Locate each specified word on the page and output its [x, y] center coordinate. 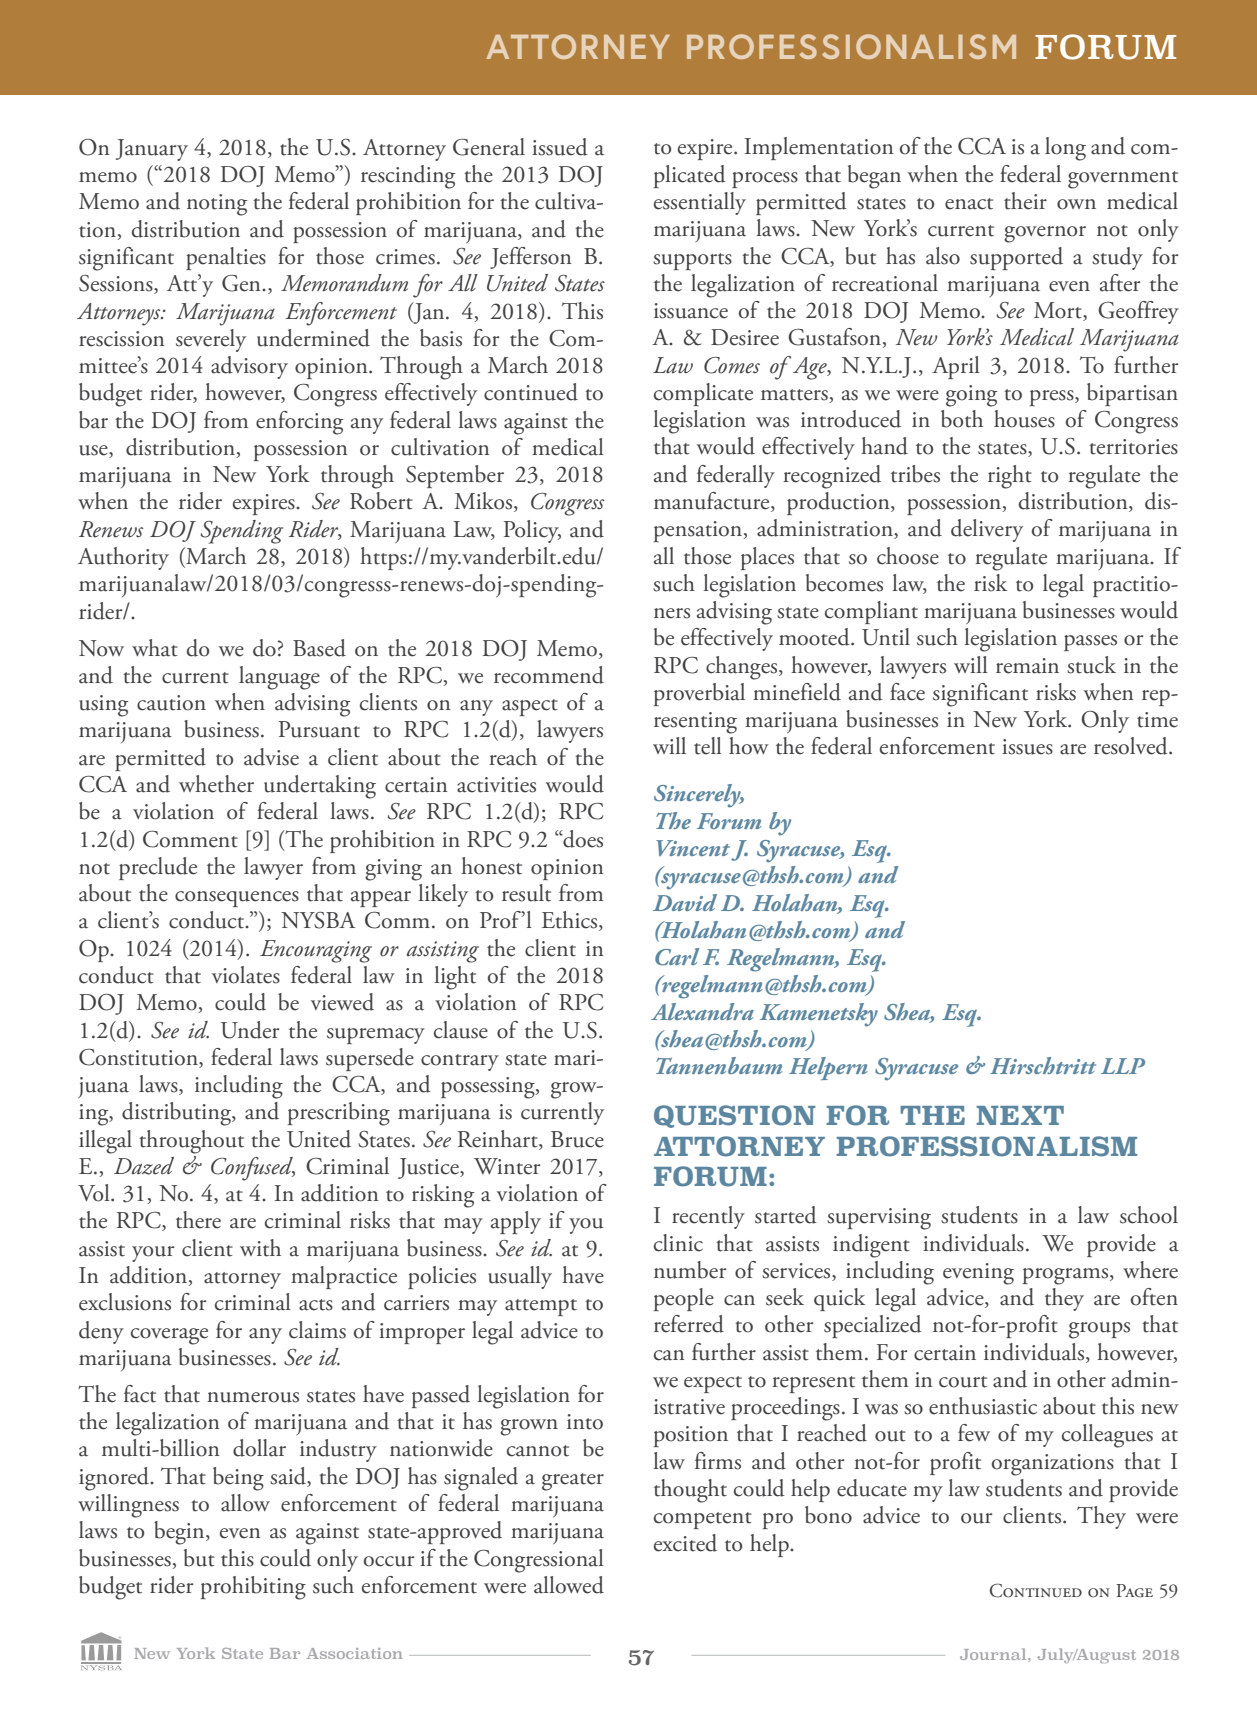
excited [685, 1543]
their [1025, 201]
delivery [987, 530]
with [260, 1248]
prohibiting [253, 1588]
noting [217, 205]
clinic [678, 1243]
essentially [700, 203]
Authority [123, 558]
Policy [532, 531]
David [685, 902]
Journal [994, 1654]
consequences [237, 899]
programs [1067, 1276]
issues [1027, 747]
